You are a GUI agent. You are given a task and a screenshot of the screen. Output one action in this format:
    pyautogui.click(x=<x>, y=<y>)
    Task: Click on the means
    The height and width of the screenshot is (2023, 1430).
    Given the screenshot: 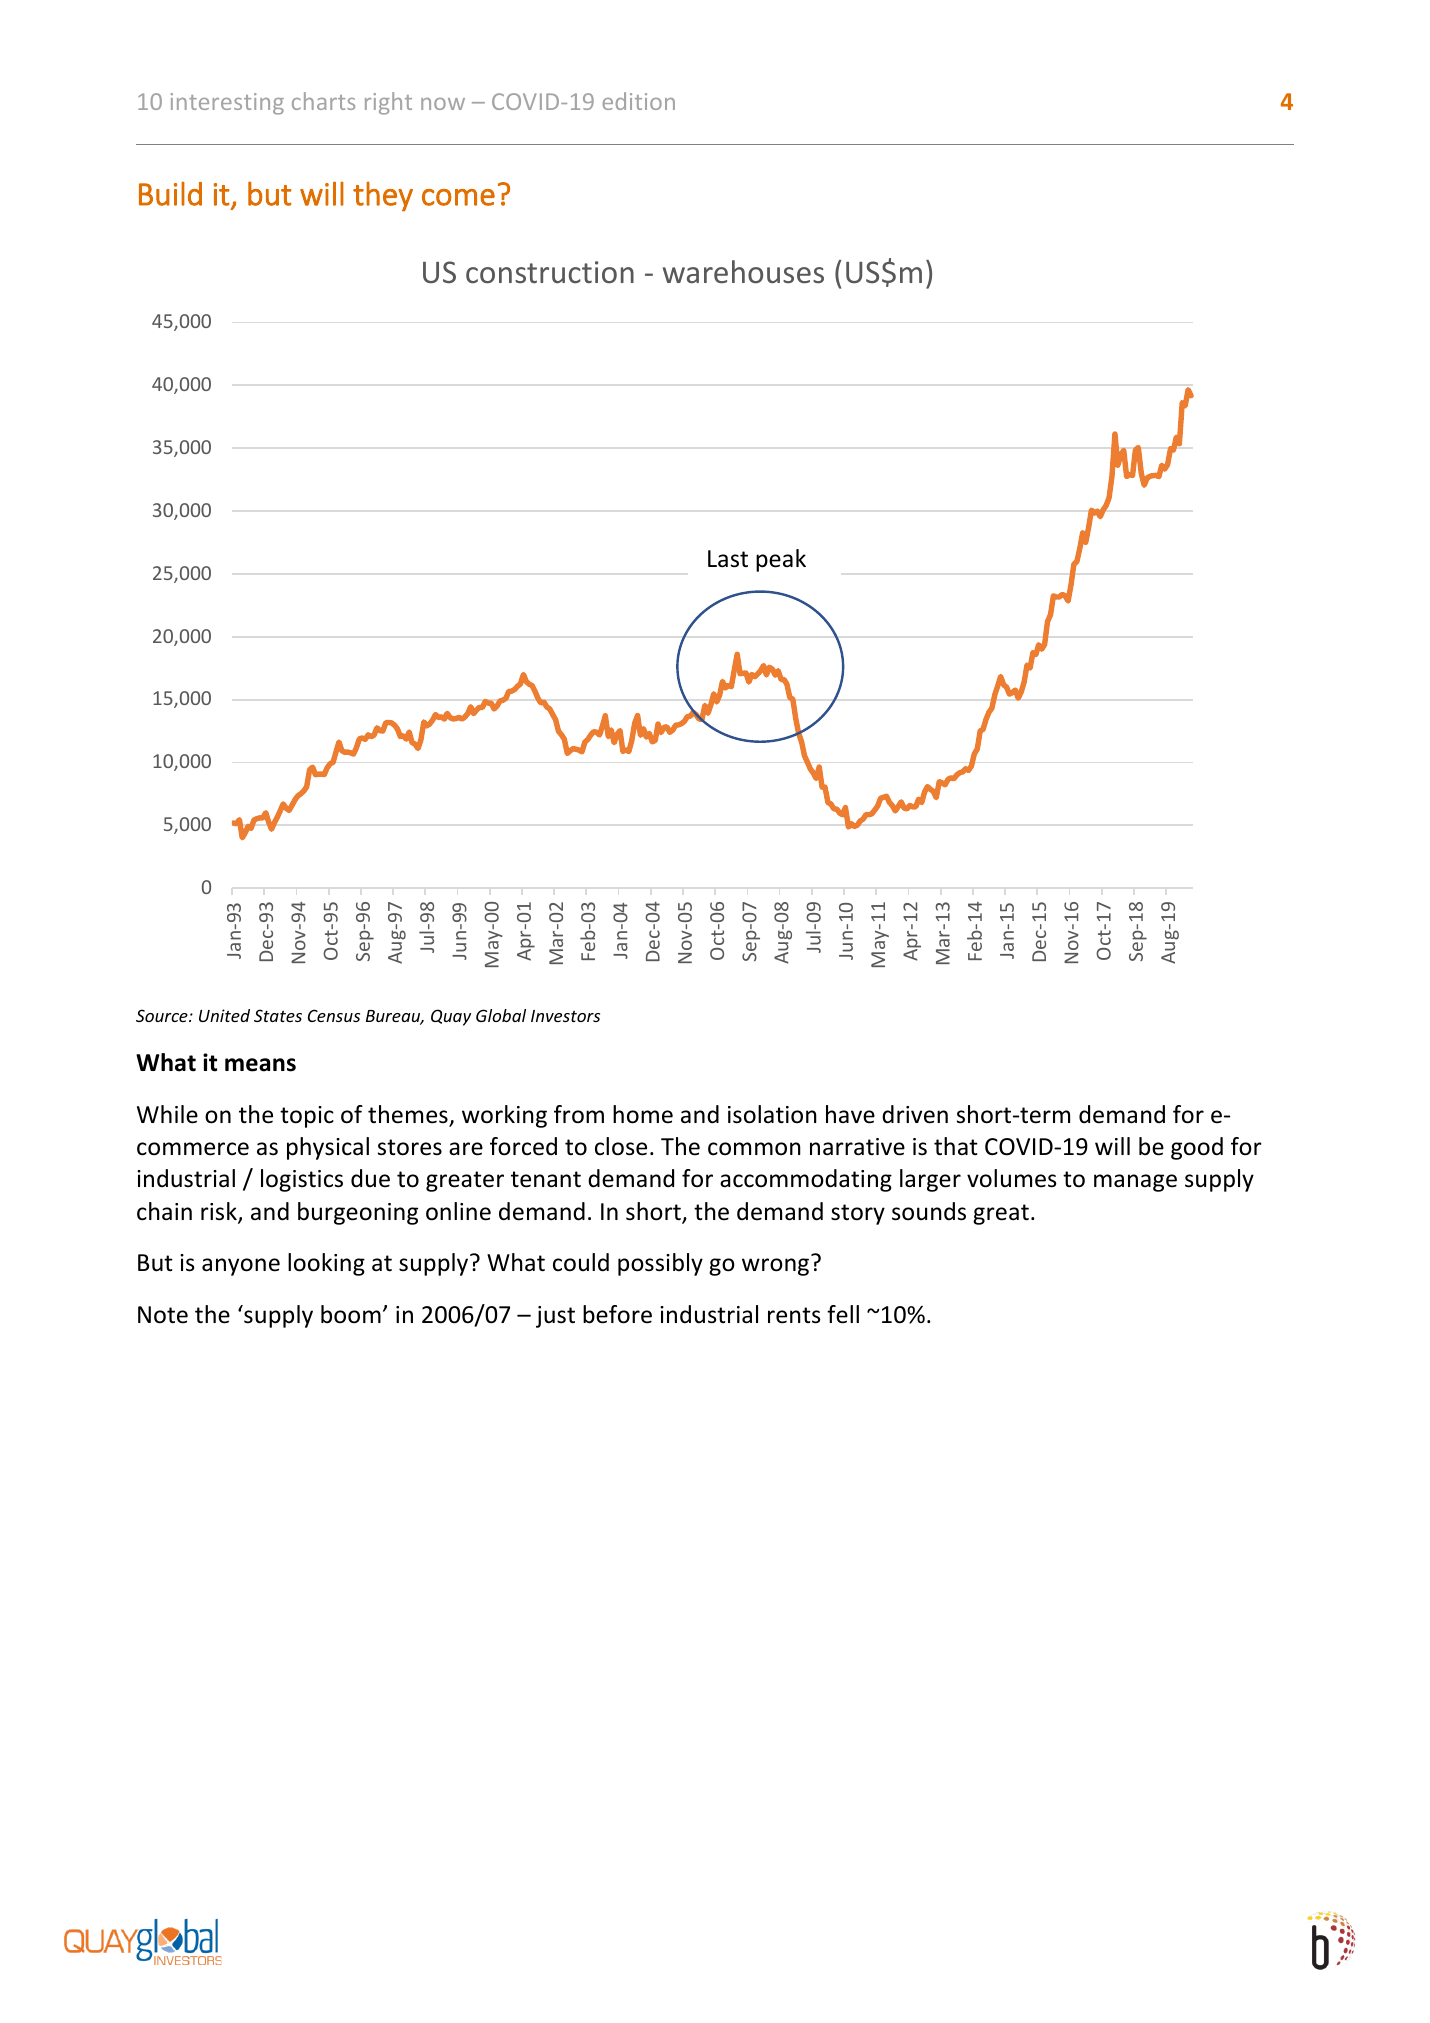 What is the action you would take?
    pyautogui.click(x=260, y=1065)
